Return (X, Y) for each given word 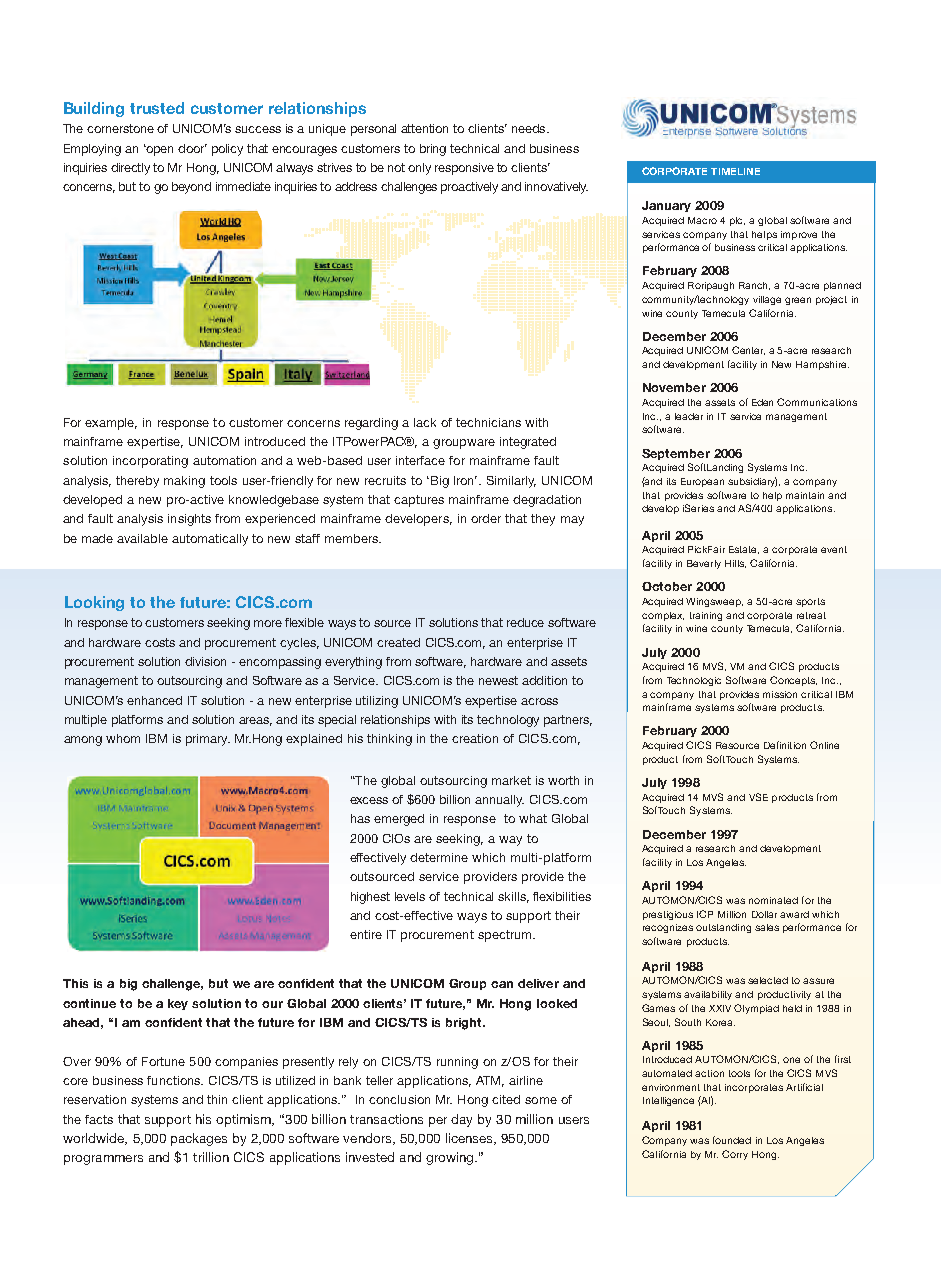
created (398, 642)
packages (199, 1139)
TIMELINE (735, 171)
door (192, 148)
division (205, 661)
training (706, 616)
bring (433, 150)
